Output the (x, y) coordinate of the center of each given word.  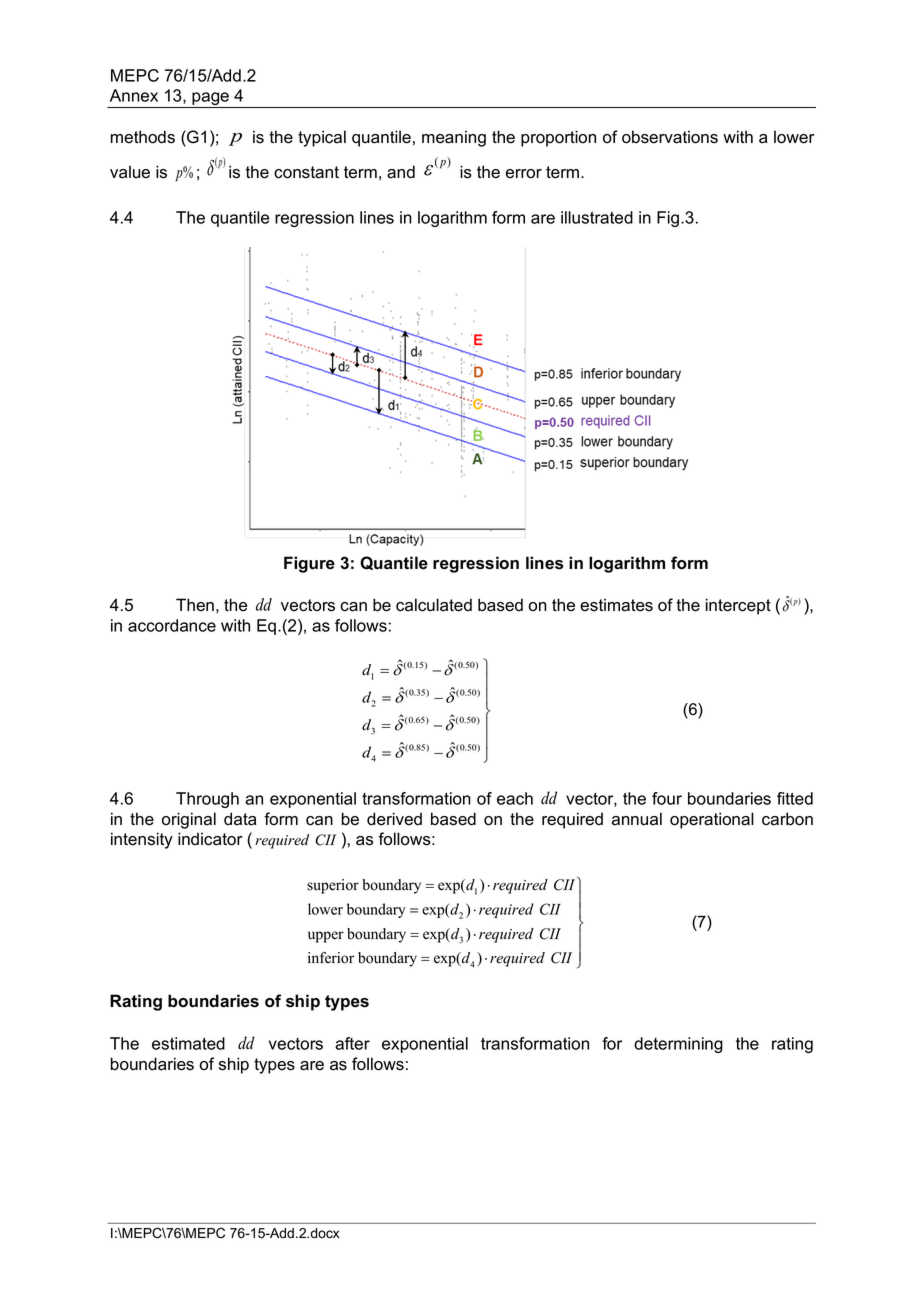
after (352, 1043)
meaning (454, 138)
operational (712, 820)
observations (670, 137)
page (210, 100)
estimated (188, 1043)
